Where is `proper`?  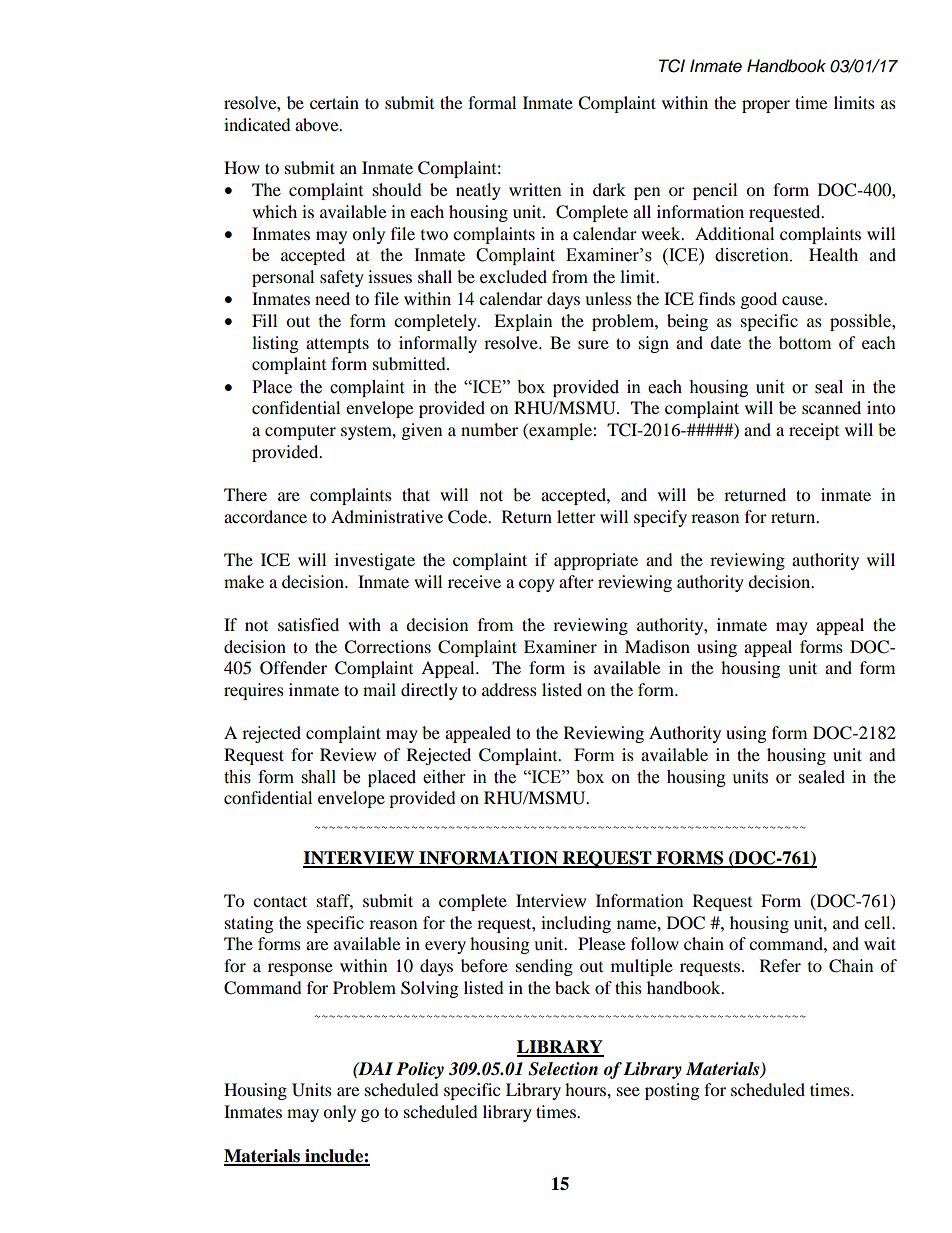
proper is located at coordinates (766, 106).
